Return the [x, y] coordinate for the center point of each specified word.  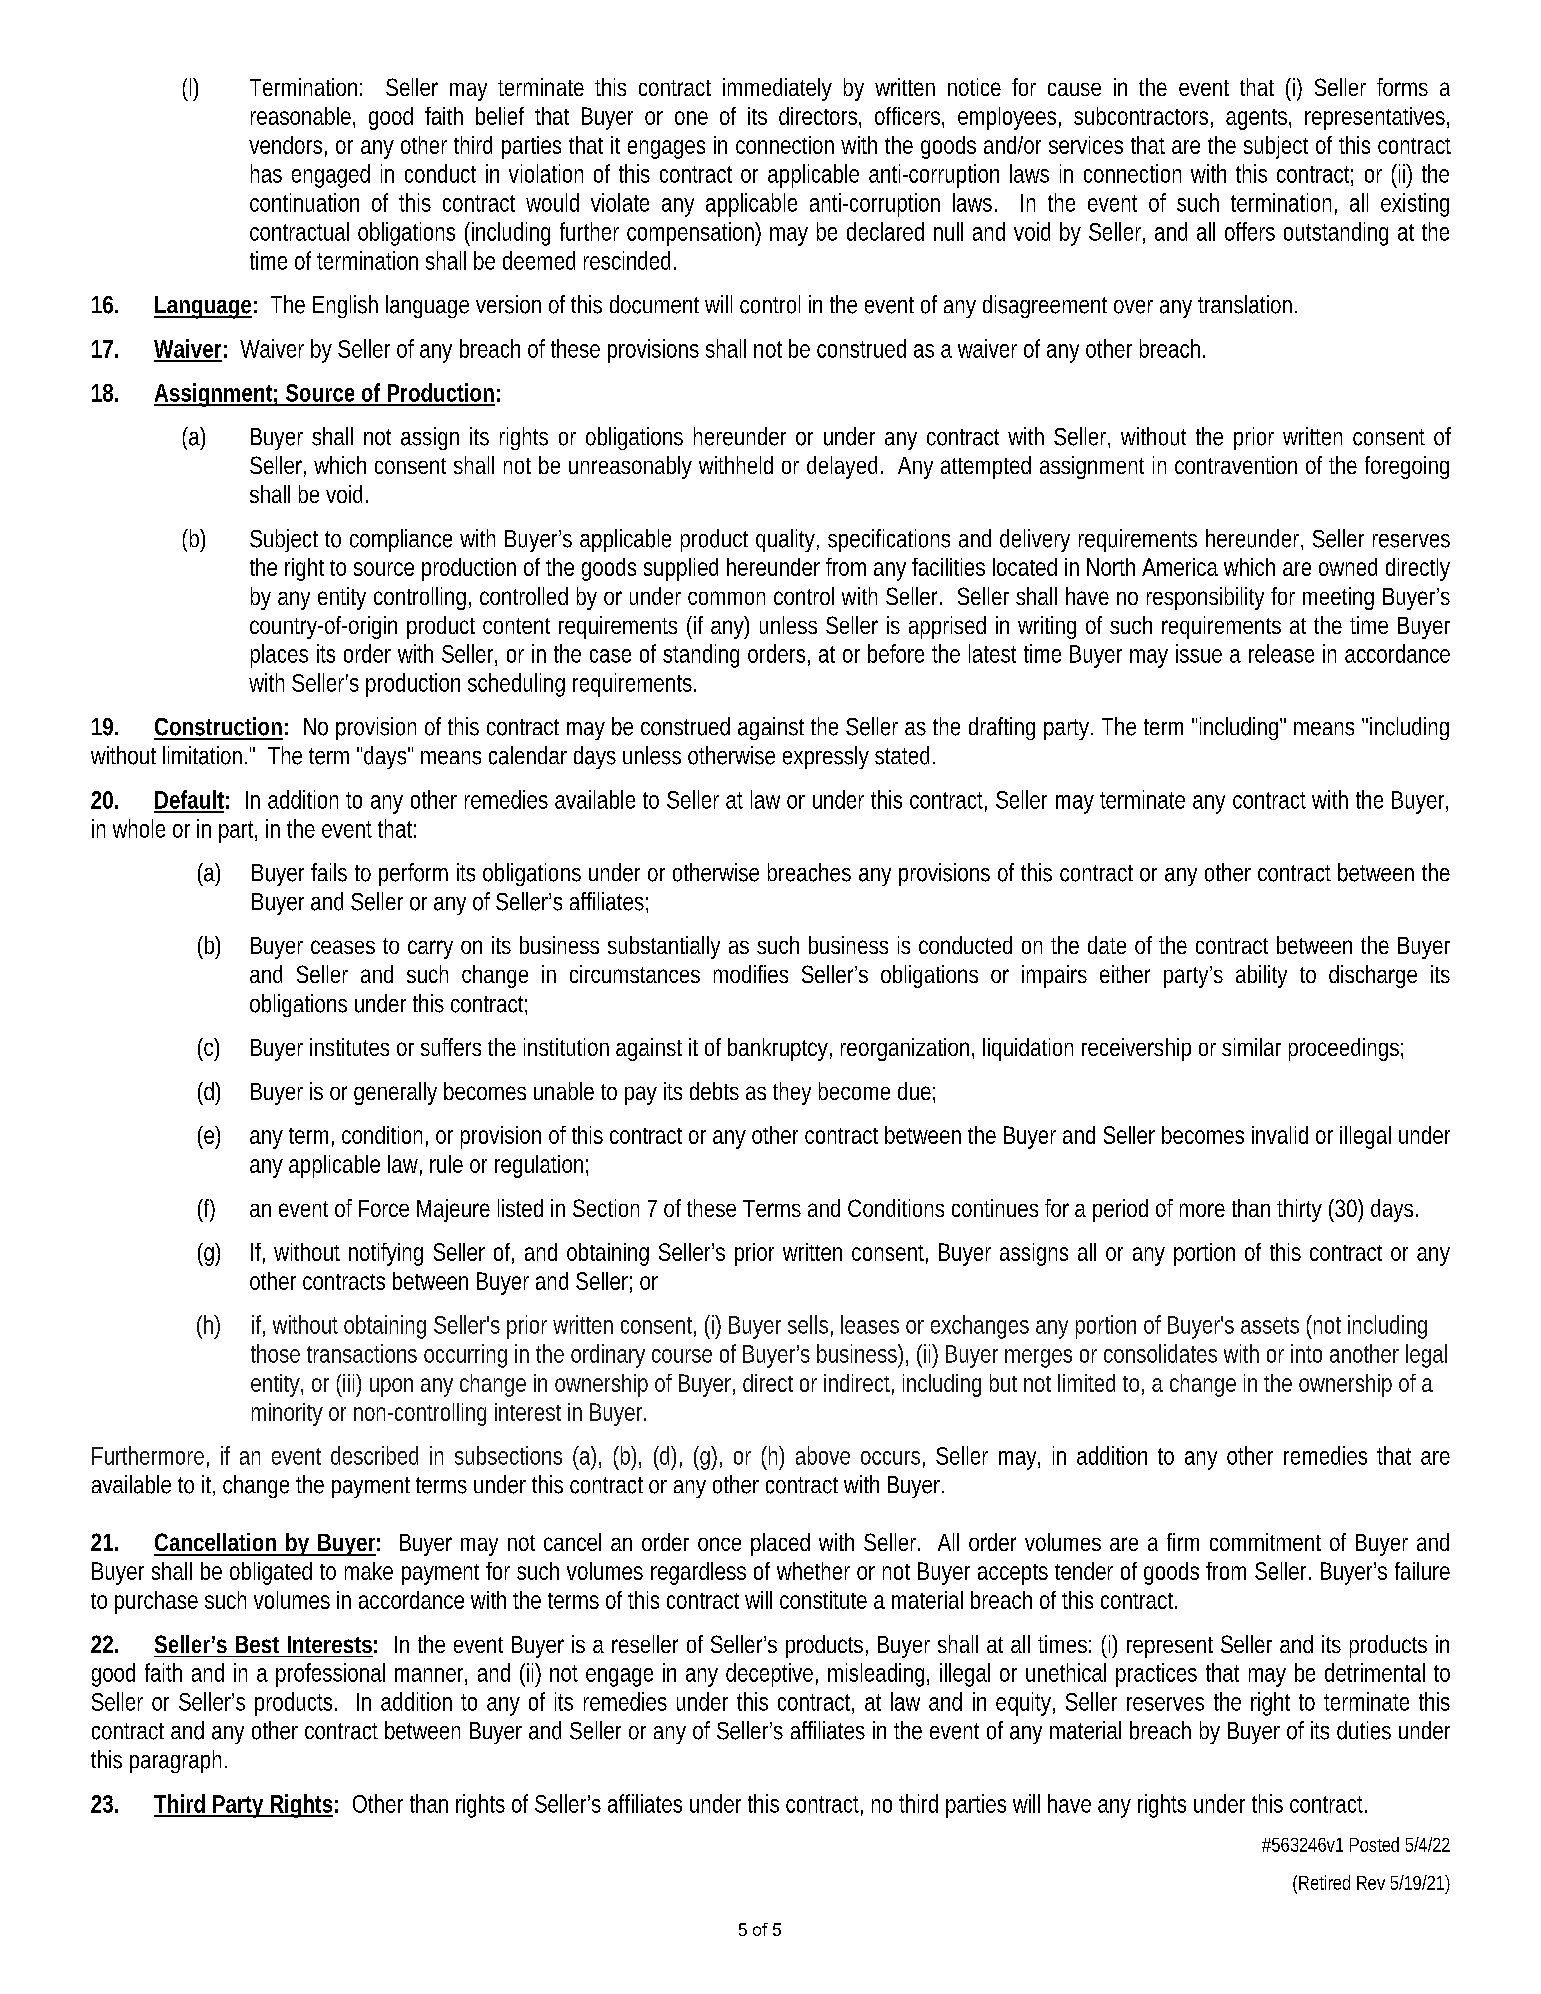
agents [1258, 119]
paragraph [178, 1761]
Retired [1324, 1882]
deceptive [772, 1675]
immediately [777, 89]
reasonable [303, 117]
